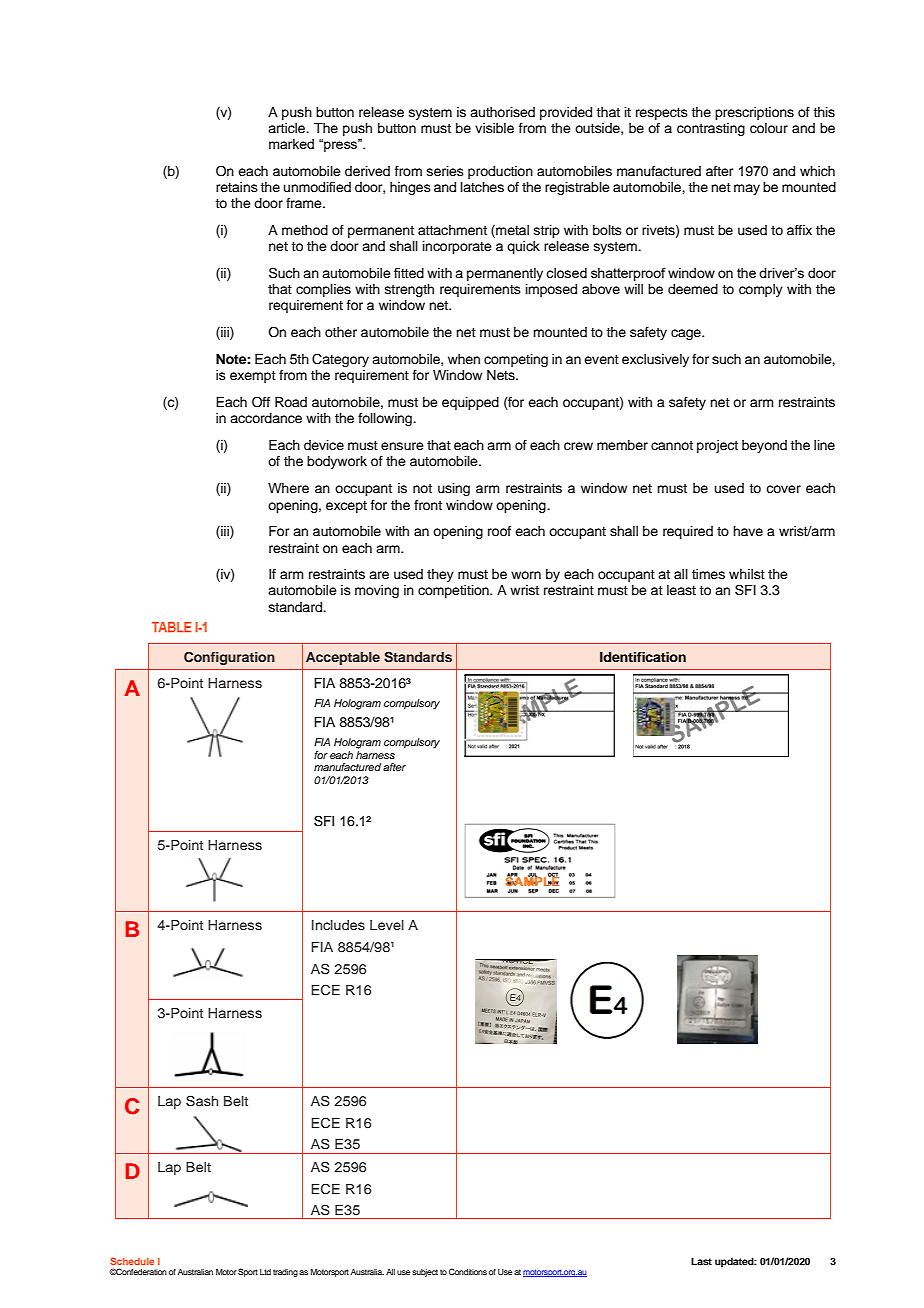  Describe the element at coordinates (769, 128) in the screenshot. I see `colour` at that location.
